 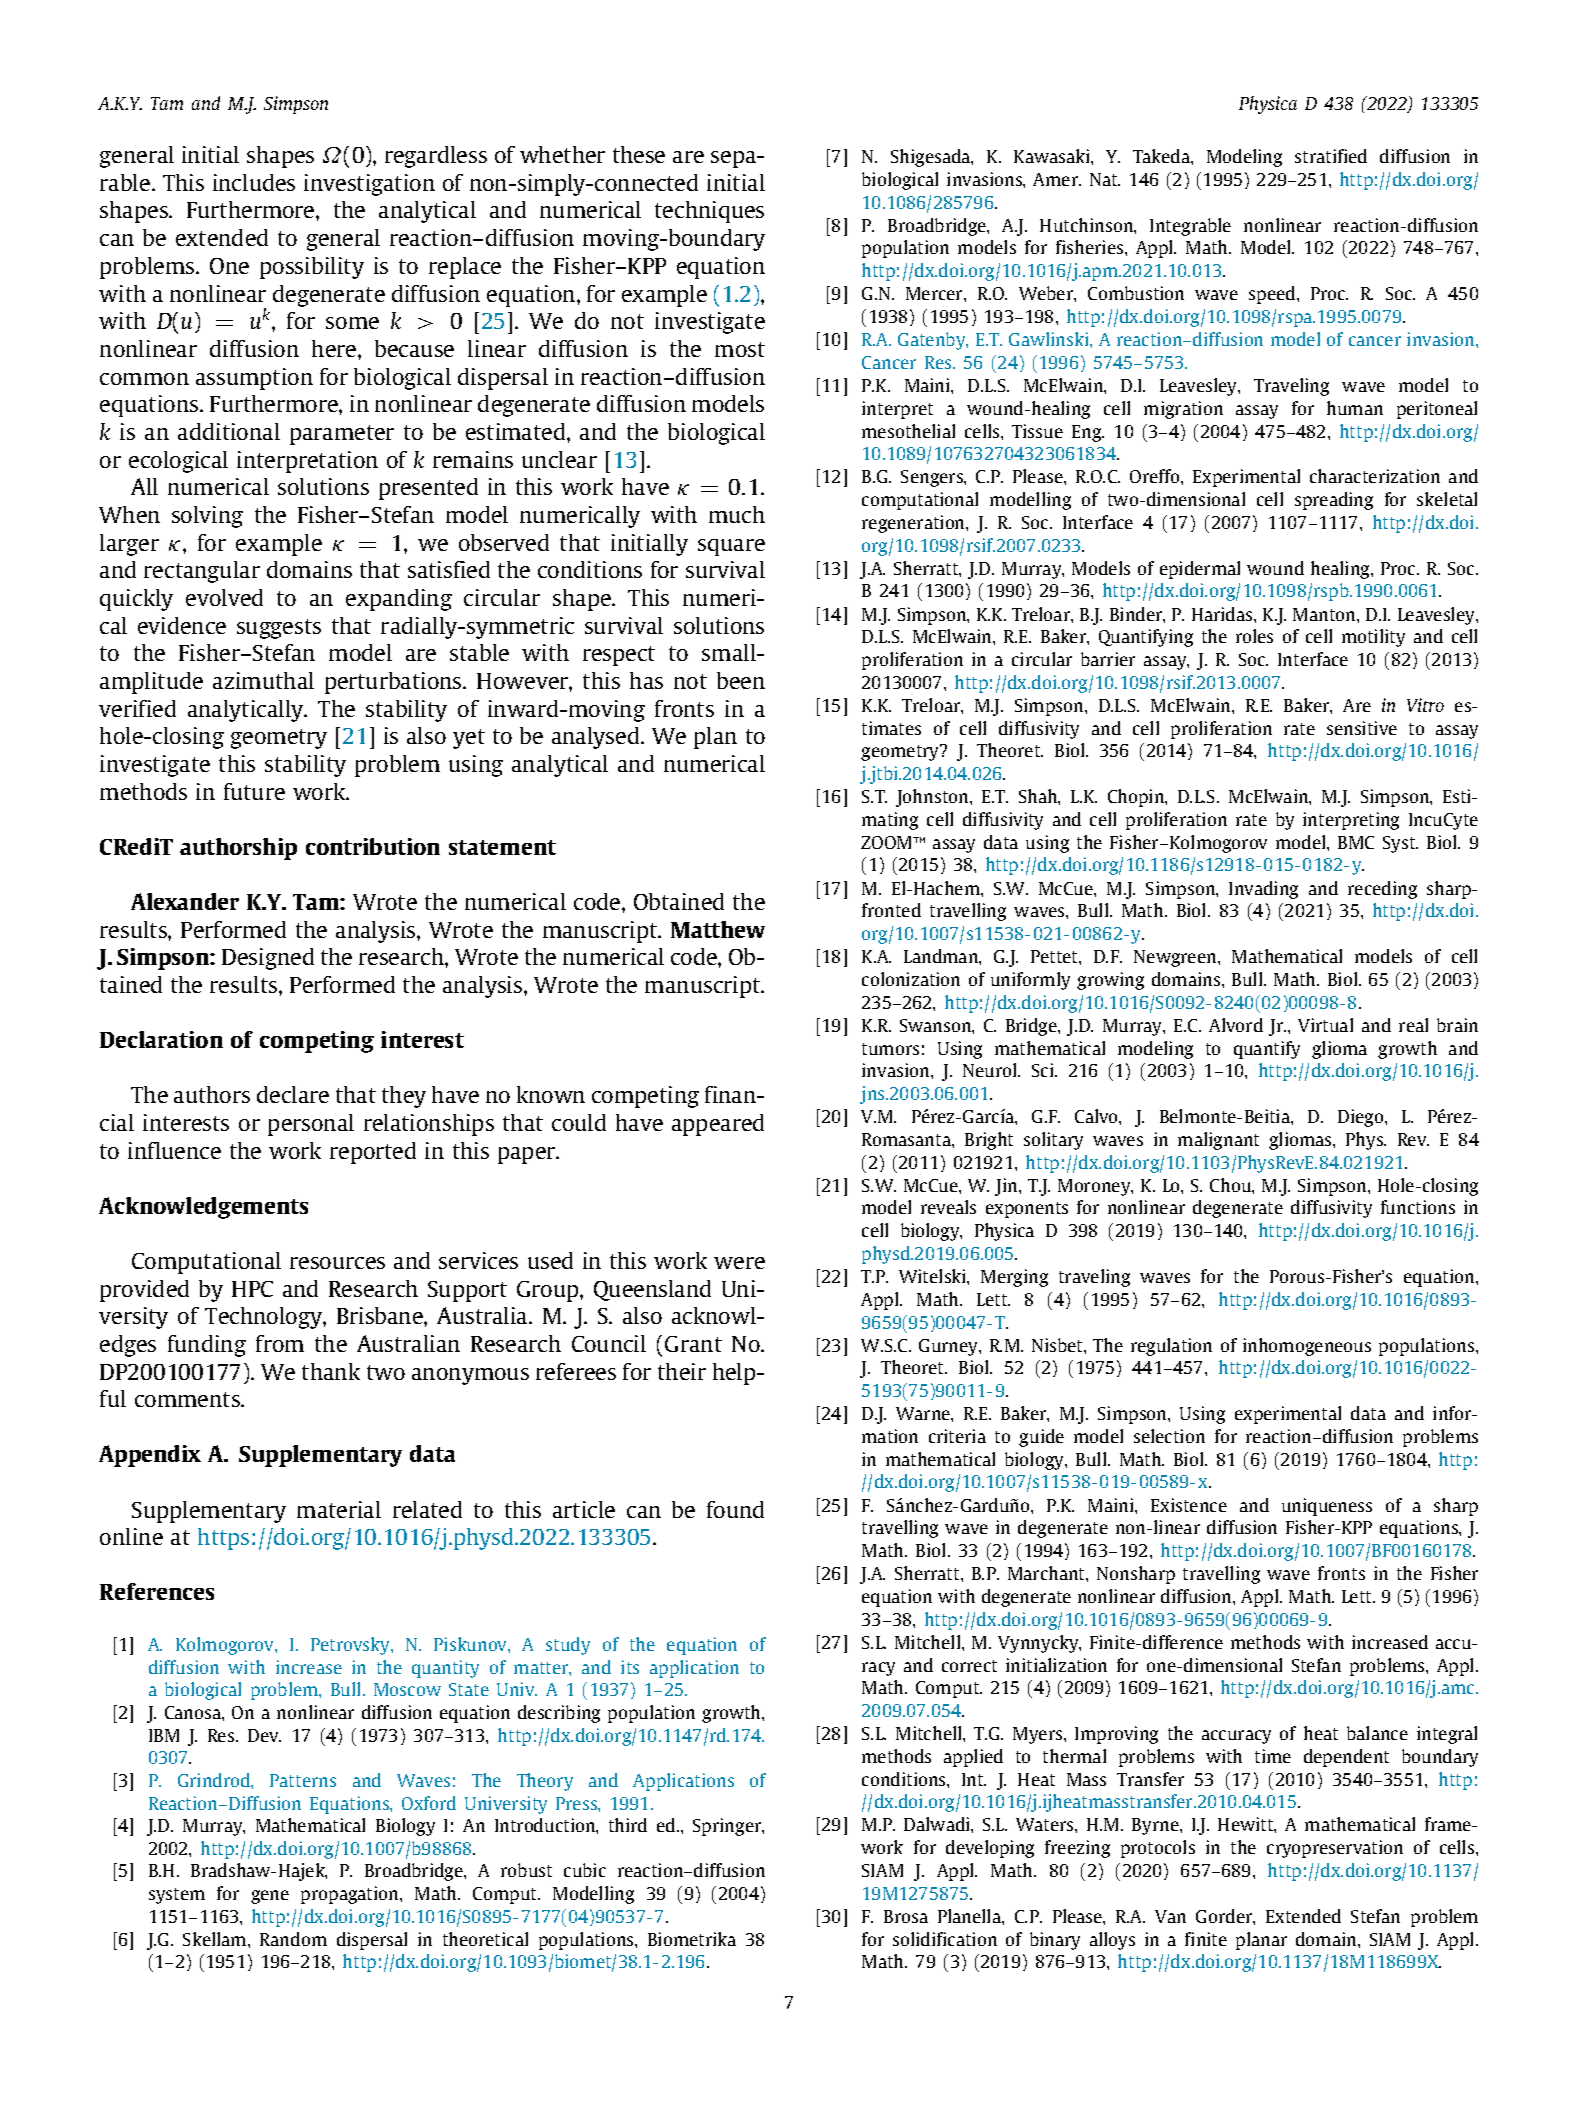 I want to click on techniques, so click(x=709, y=212).
